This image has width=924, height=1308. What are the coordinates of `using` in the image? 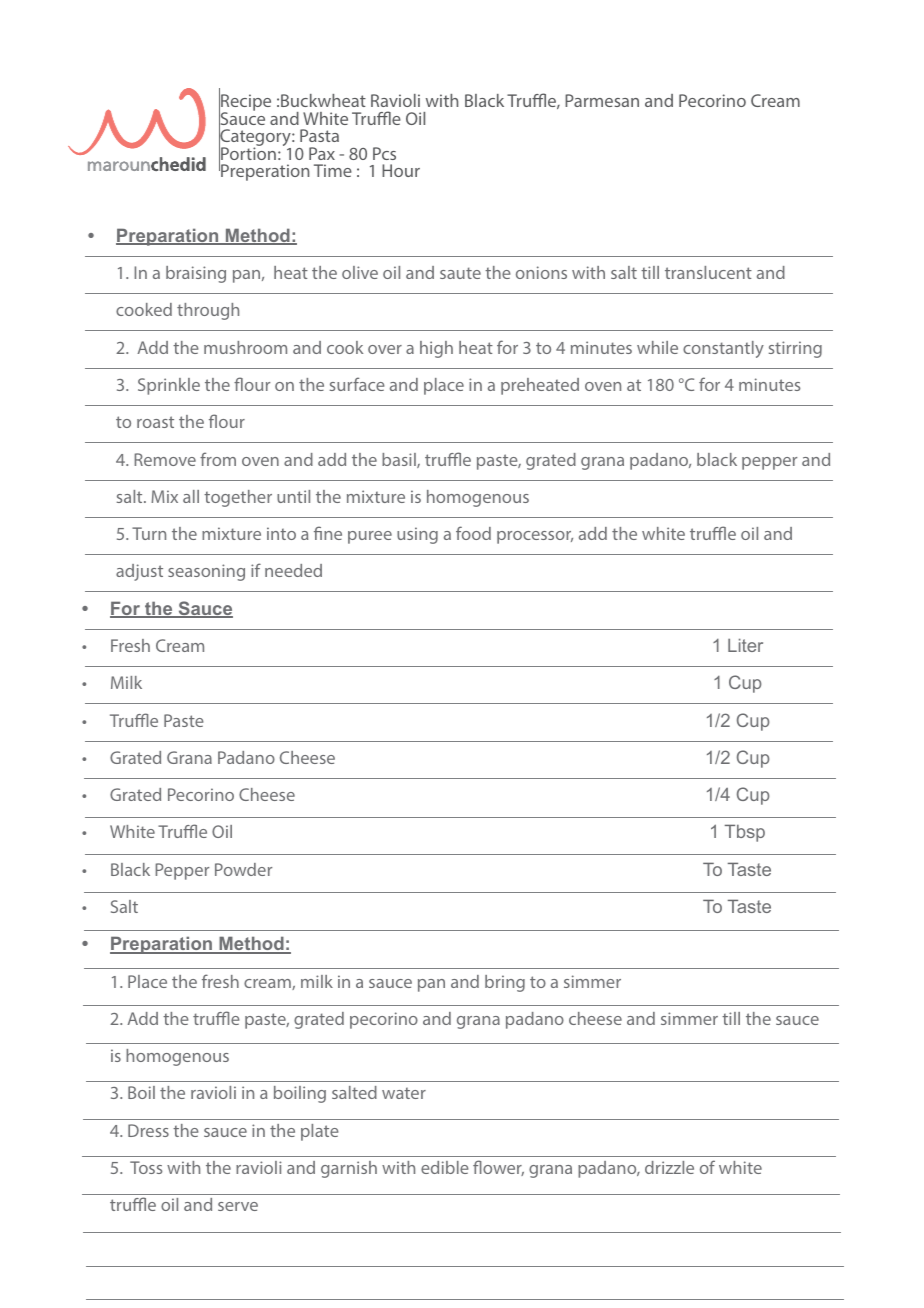 It's located at (417, 535).
